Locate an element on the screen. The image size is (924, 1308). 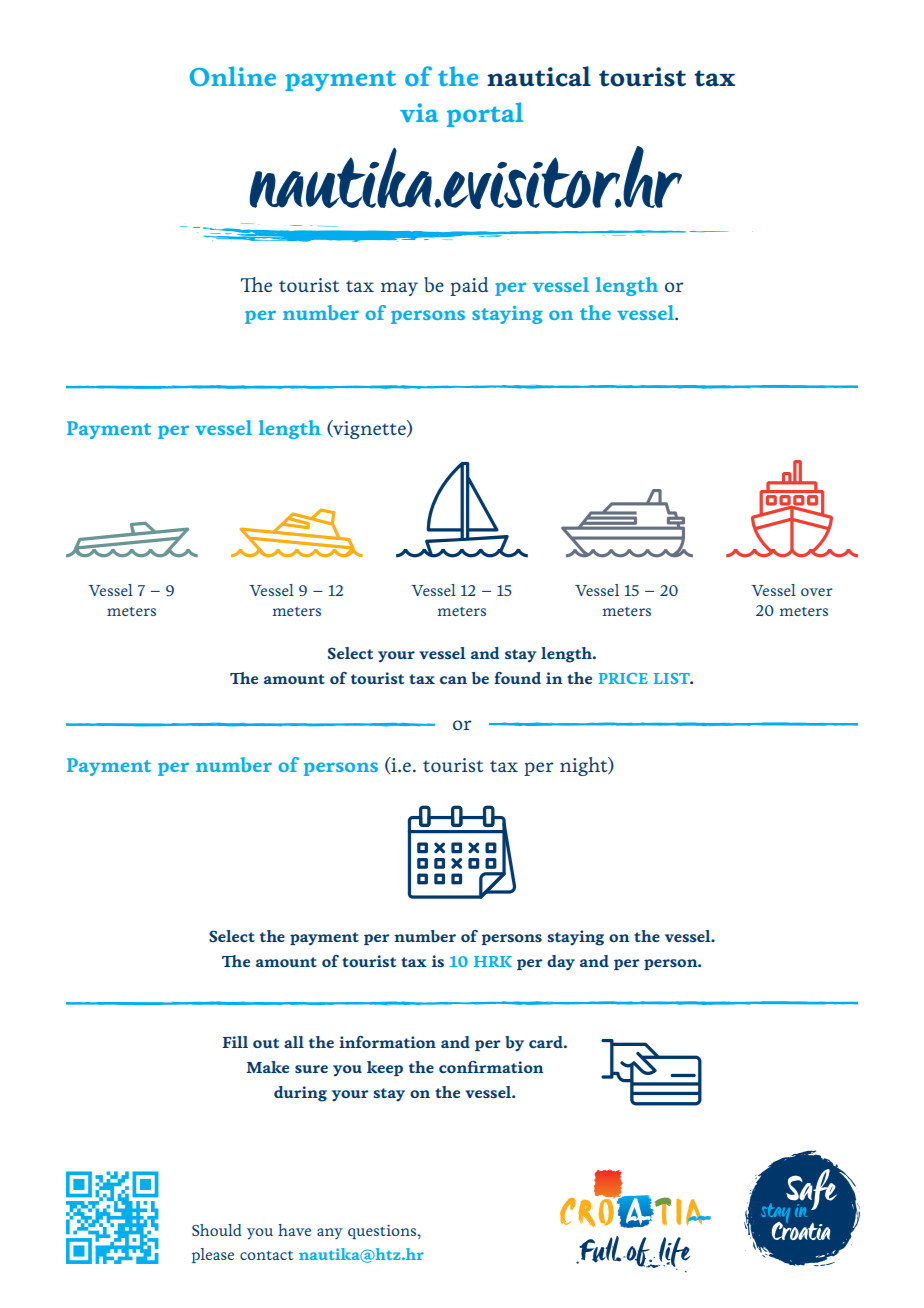
Online is located at coordinates (233, 76).
